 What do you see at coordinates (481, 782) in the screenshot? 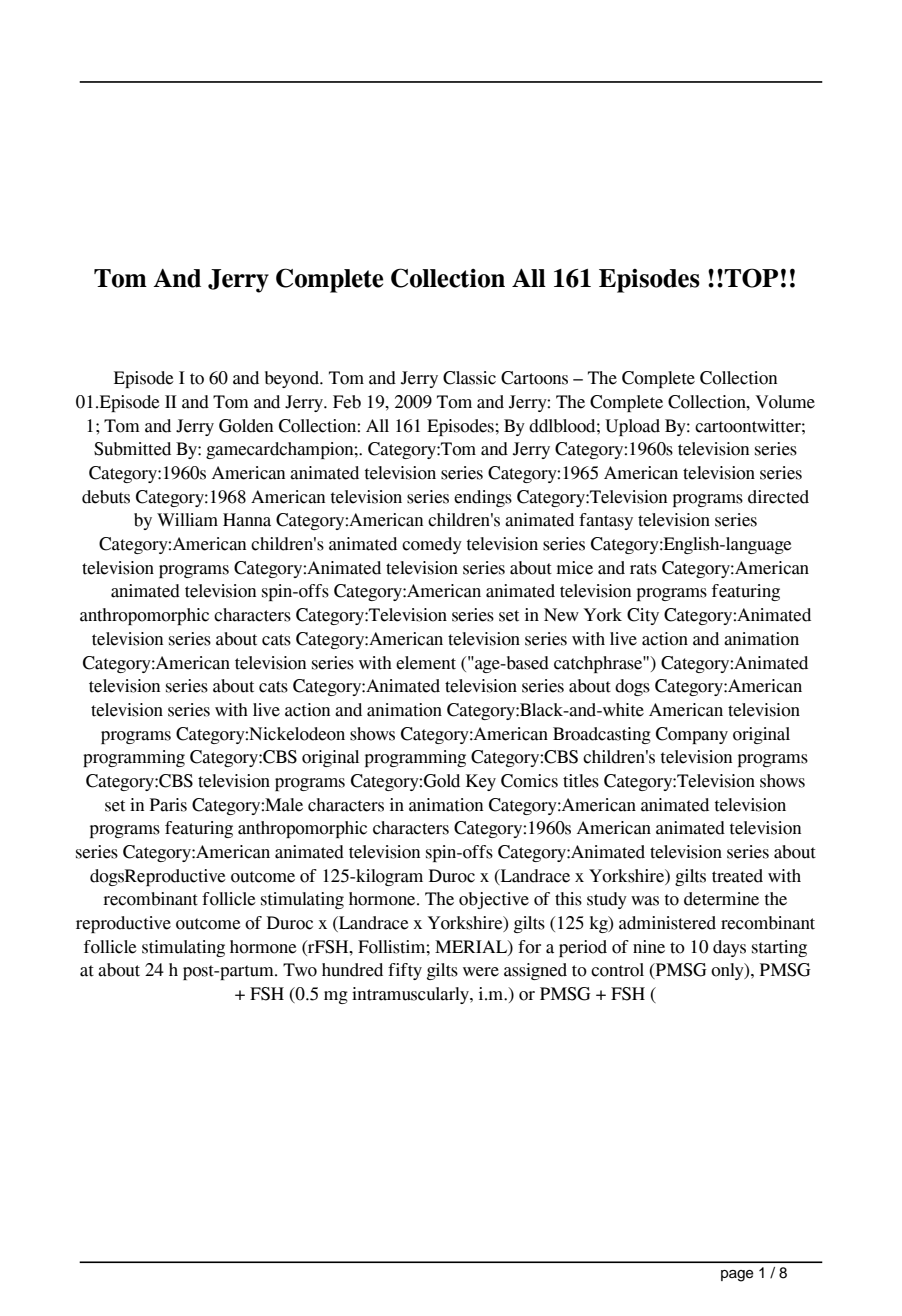
I see `Key` at bounding box center [481, 782].
